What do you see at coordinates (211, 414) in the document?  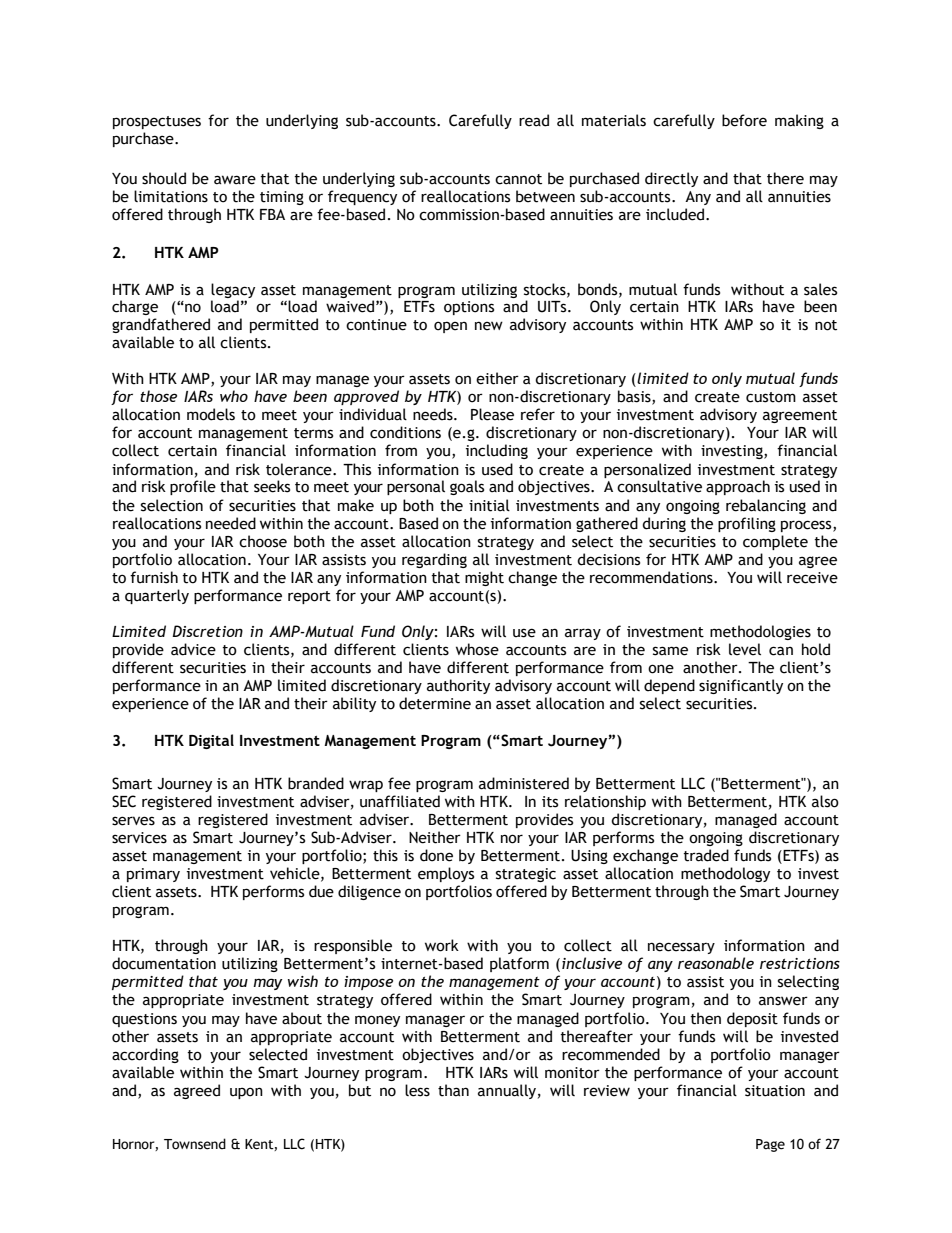 I see `models` at bounding box center [211, 414].
